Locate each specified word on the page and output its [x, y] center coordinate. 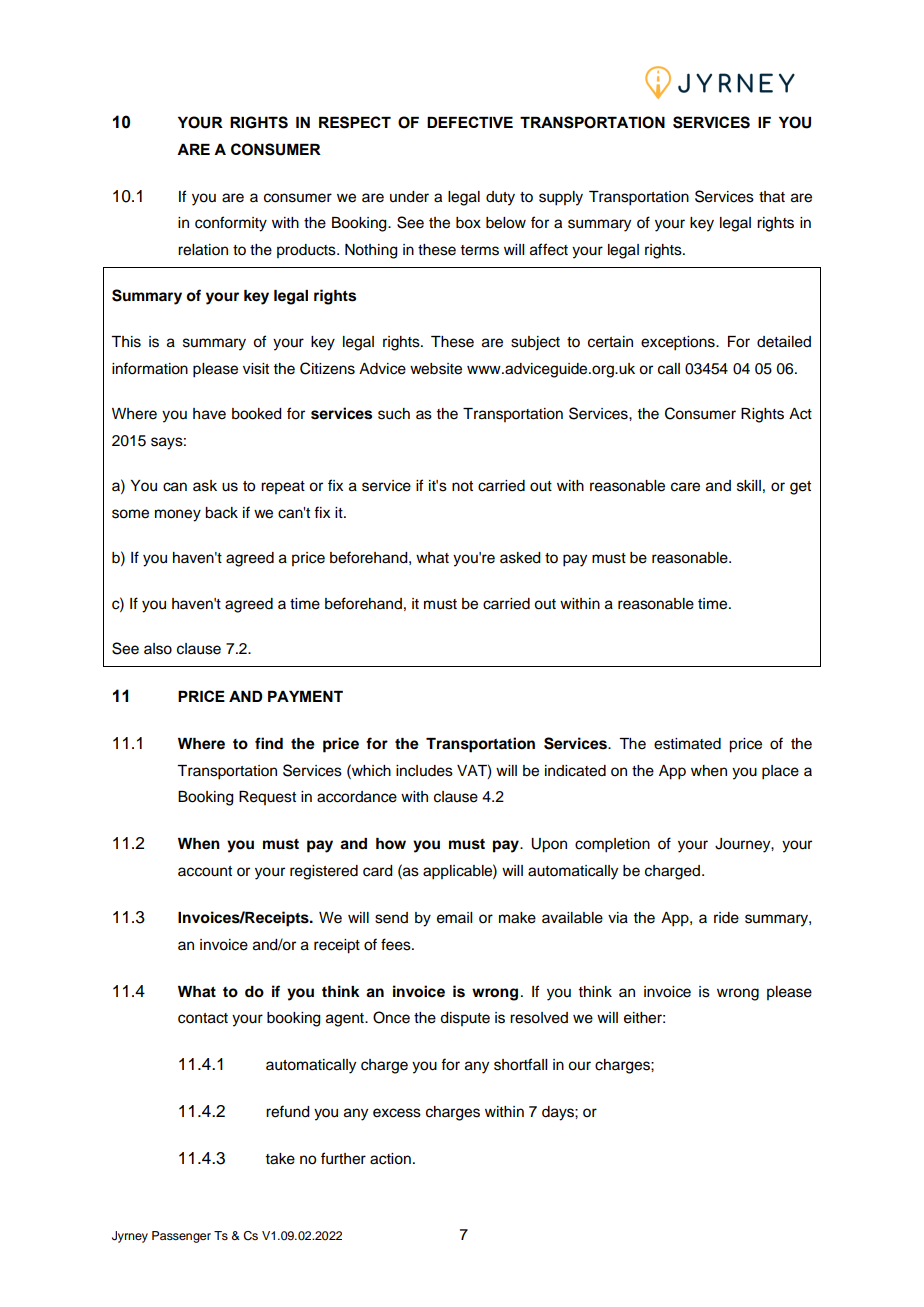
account [205, 871]
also [158, 649]
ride [726, 918]
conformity [231, 224]
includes [424, 771]
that [772, 197]
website [436, 369]
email [454, 918]
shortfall [520, 1064]
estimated [687, 744]
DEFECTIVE [470, 122]
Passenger [181, 1237]
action [390, 1159]
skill [749, 486]
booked [257, 414]
